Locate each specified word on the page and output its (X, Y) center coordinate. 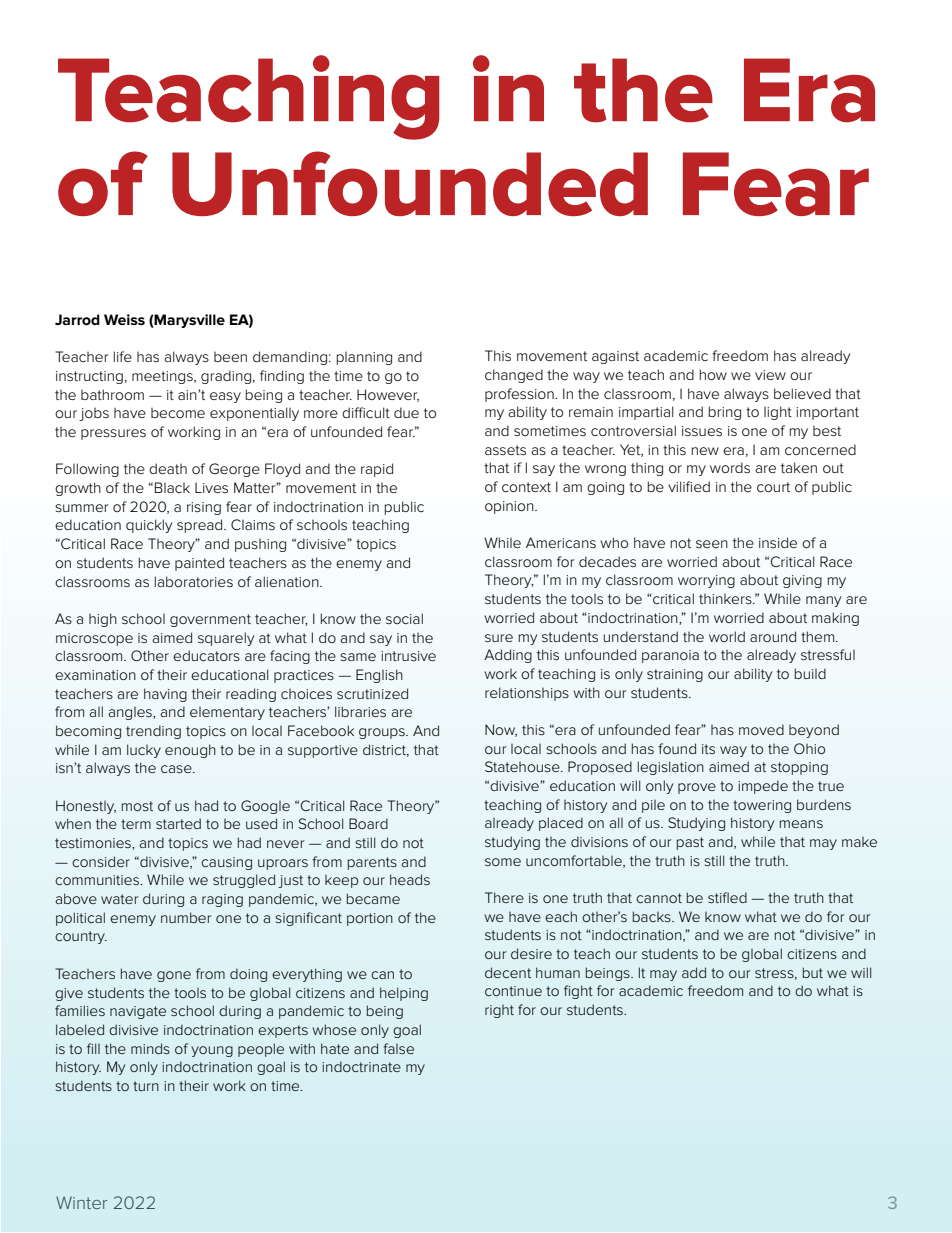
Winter (81, 1202)
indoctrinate (361, 1066)
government (210, 620)
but (813, 972)
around (773, 636)
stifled (727, 897)
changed (514, 376)
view (770, 375)
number (186, 917)
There (504, 897)
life (123, 356)
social (404, 618)
